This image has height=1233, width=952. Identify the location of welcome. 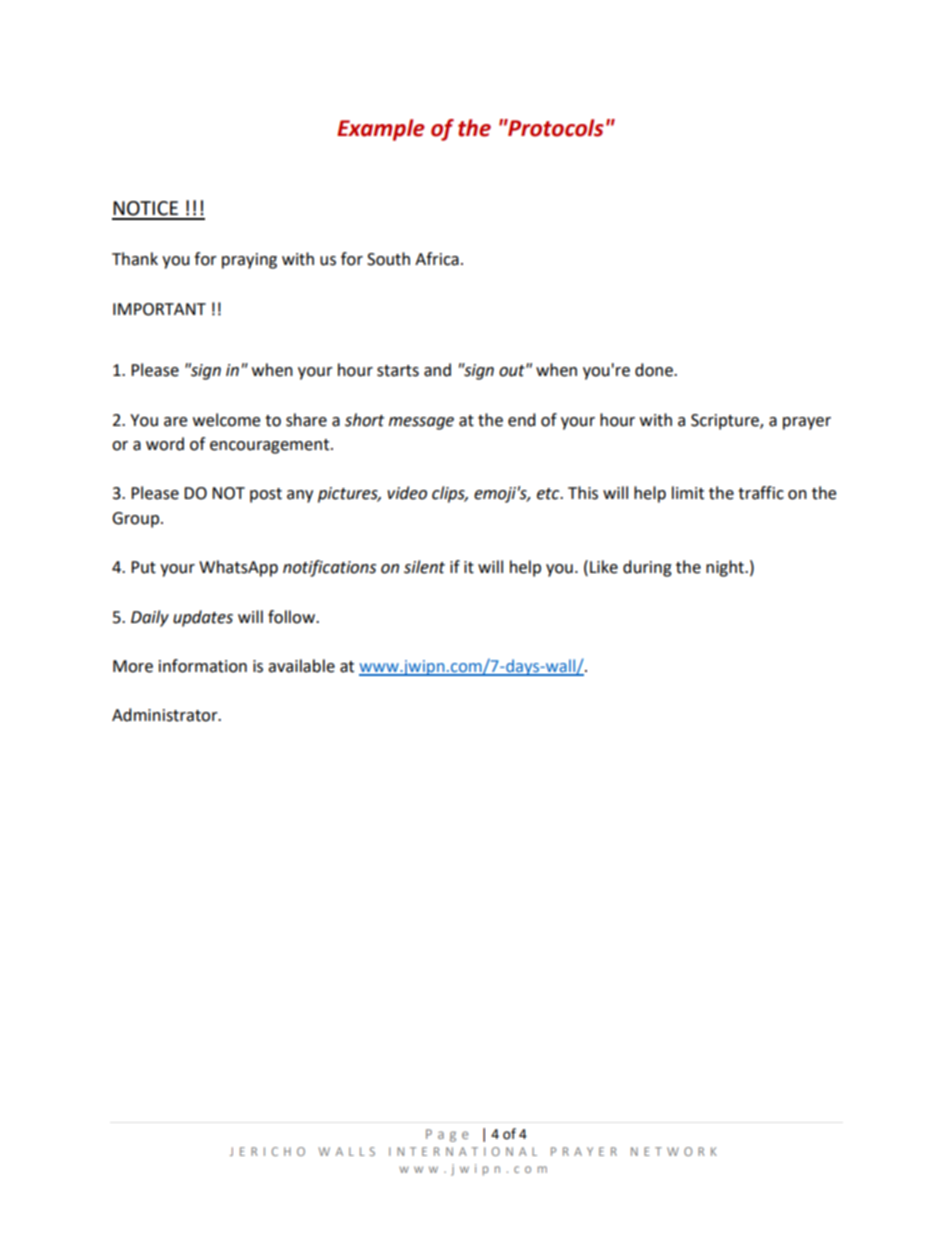
(226, 420).
